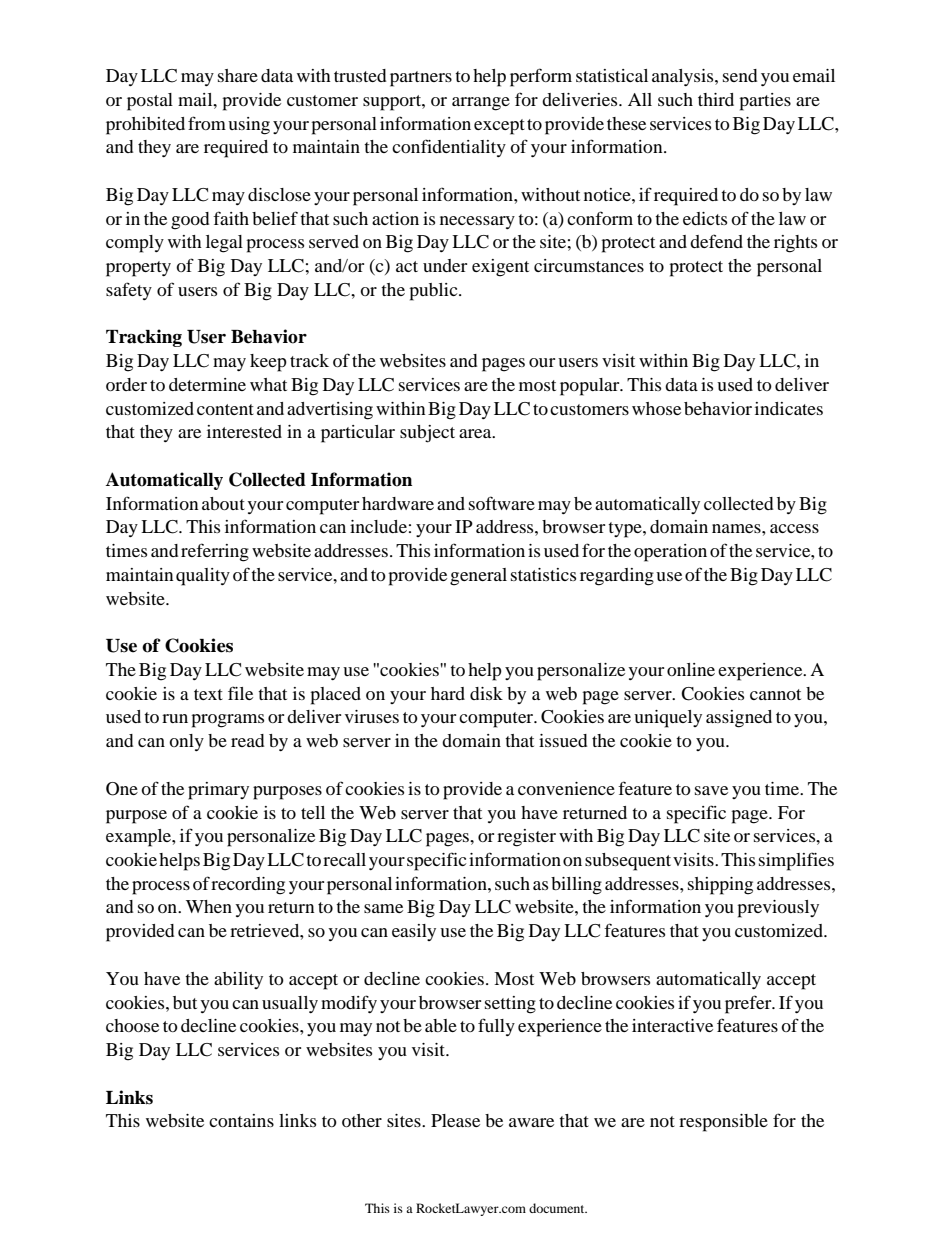 The width and height of the screenshot is (952, 1233). What do you see at coordinates (526, 838) in the screenshot?
I see `register` at bounding box center [526, 838].
